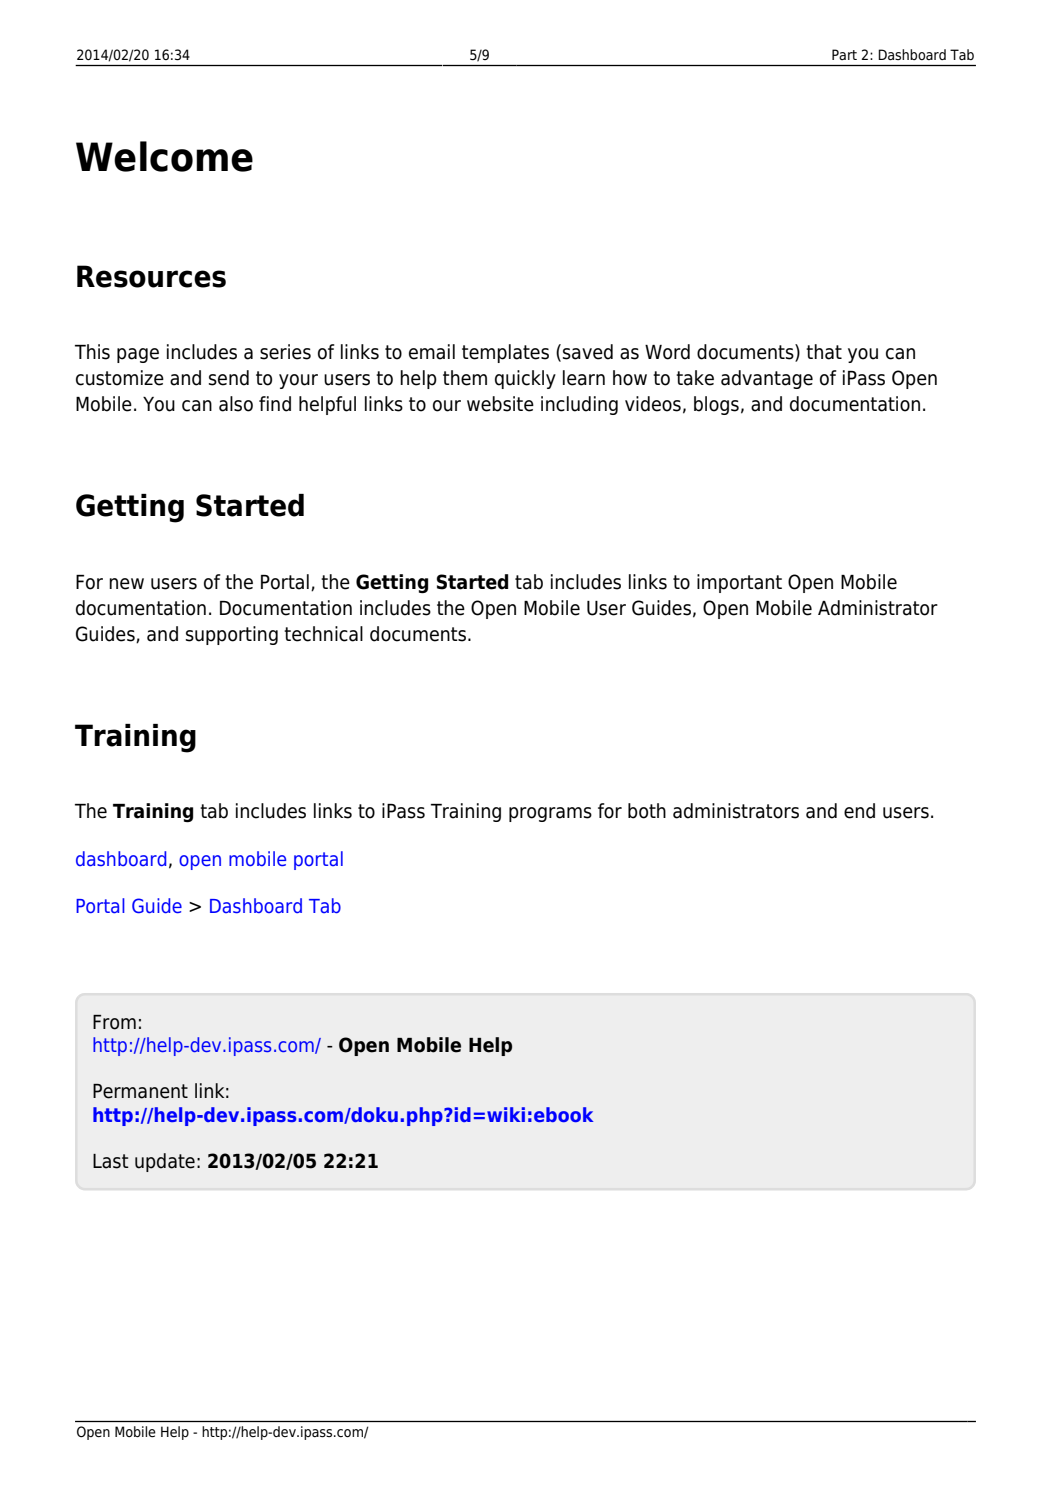 The height and width of the screenshot is (1487, 1051). I want to click on update, so click(165, 1162).
